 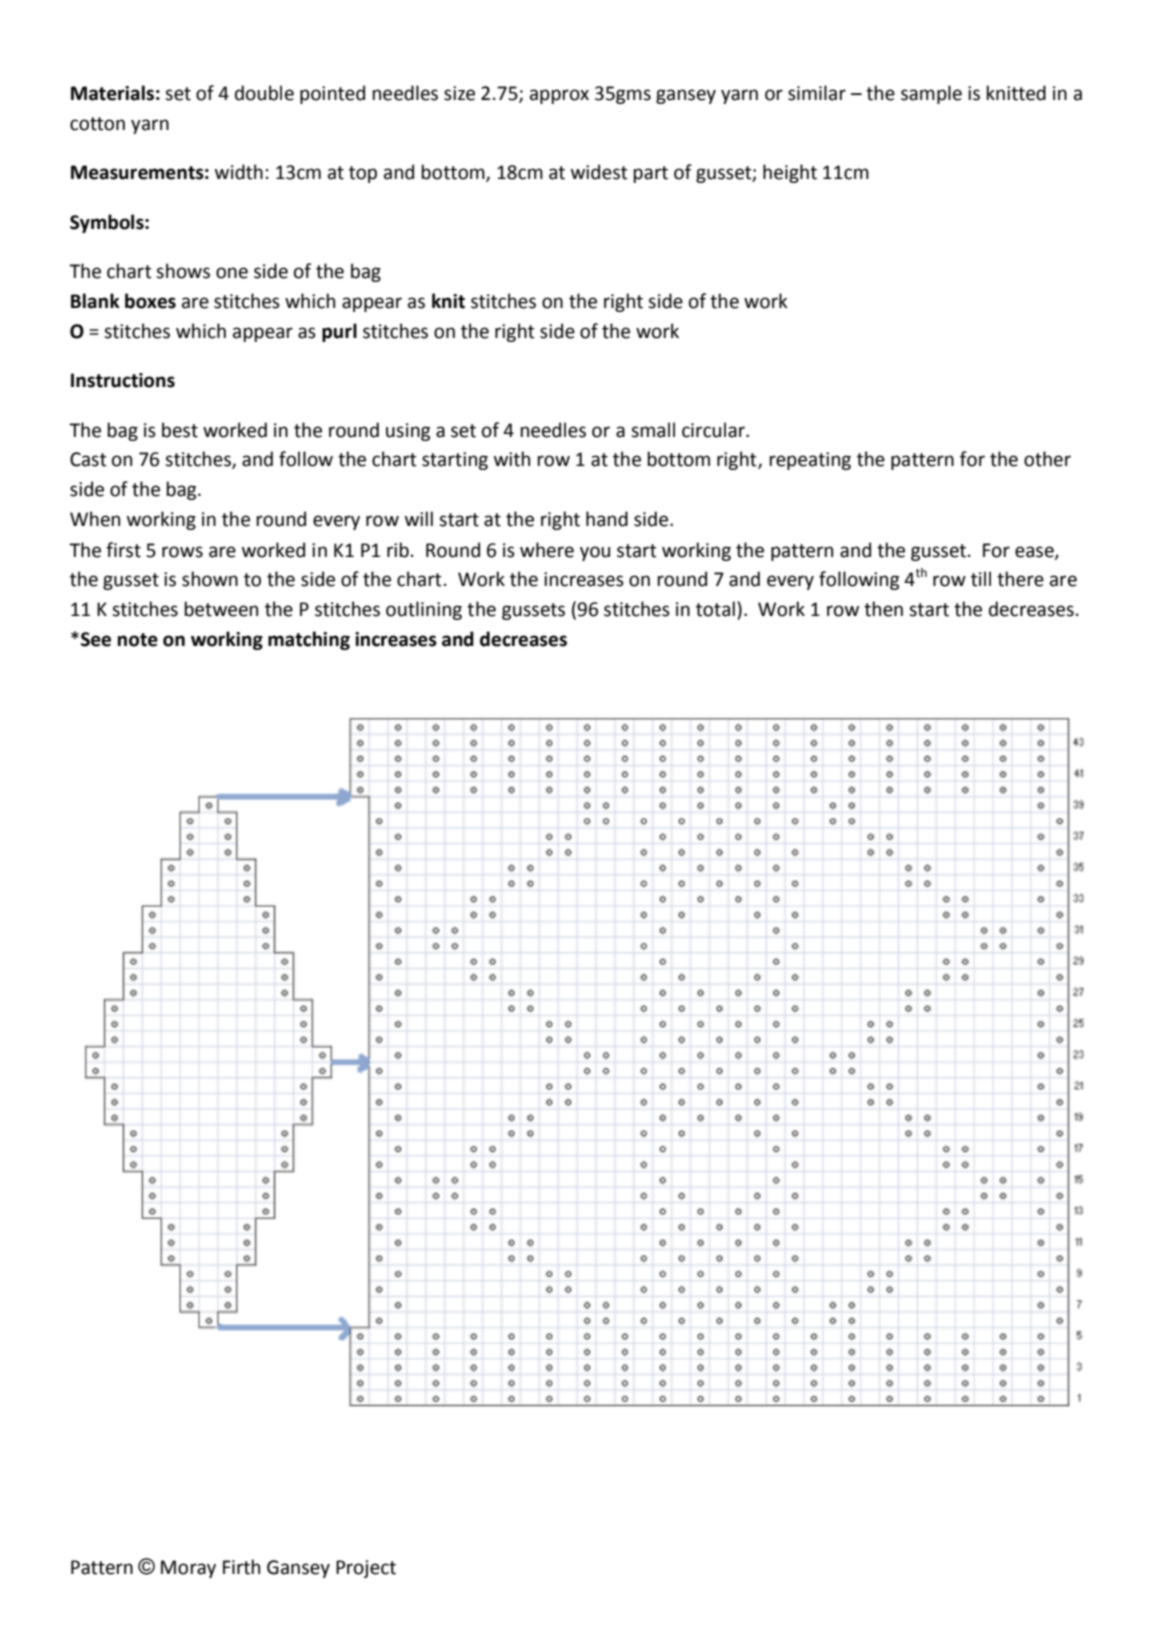 What do you see at coordinates (239, 172) in the screenshot?
I see `width` at bounding box center [239, 172].
